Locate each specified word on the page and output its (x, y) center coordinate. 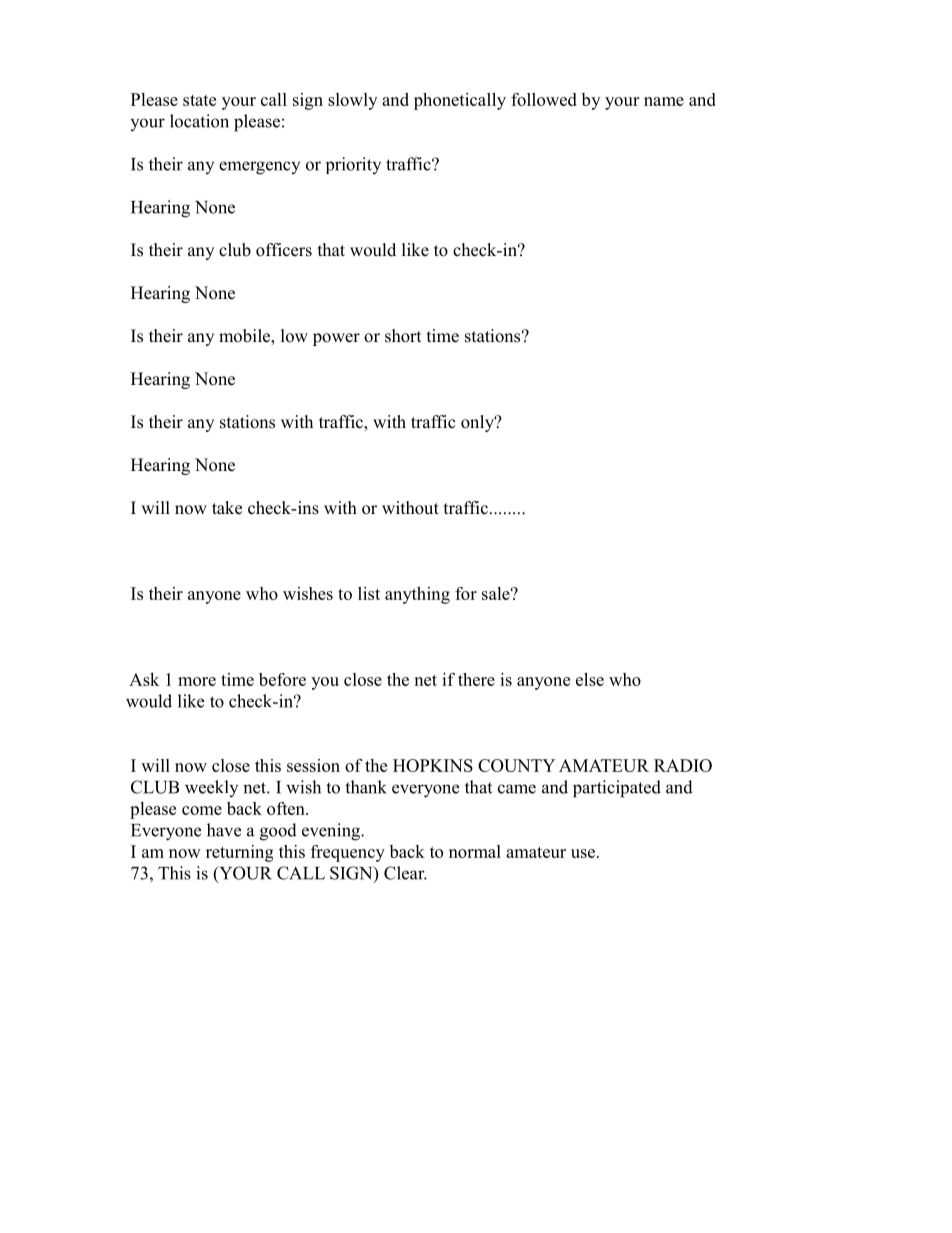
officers (284, 250)
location (199, 121)
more (197, 681)
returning (239, 853)
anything (417, 595)
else (590, 679)
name (664, 101)
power (336, 339)
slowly (352, 101)
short (403, 336)
